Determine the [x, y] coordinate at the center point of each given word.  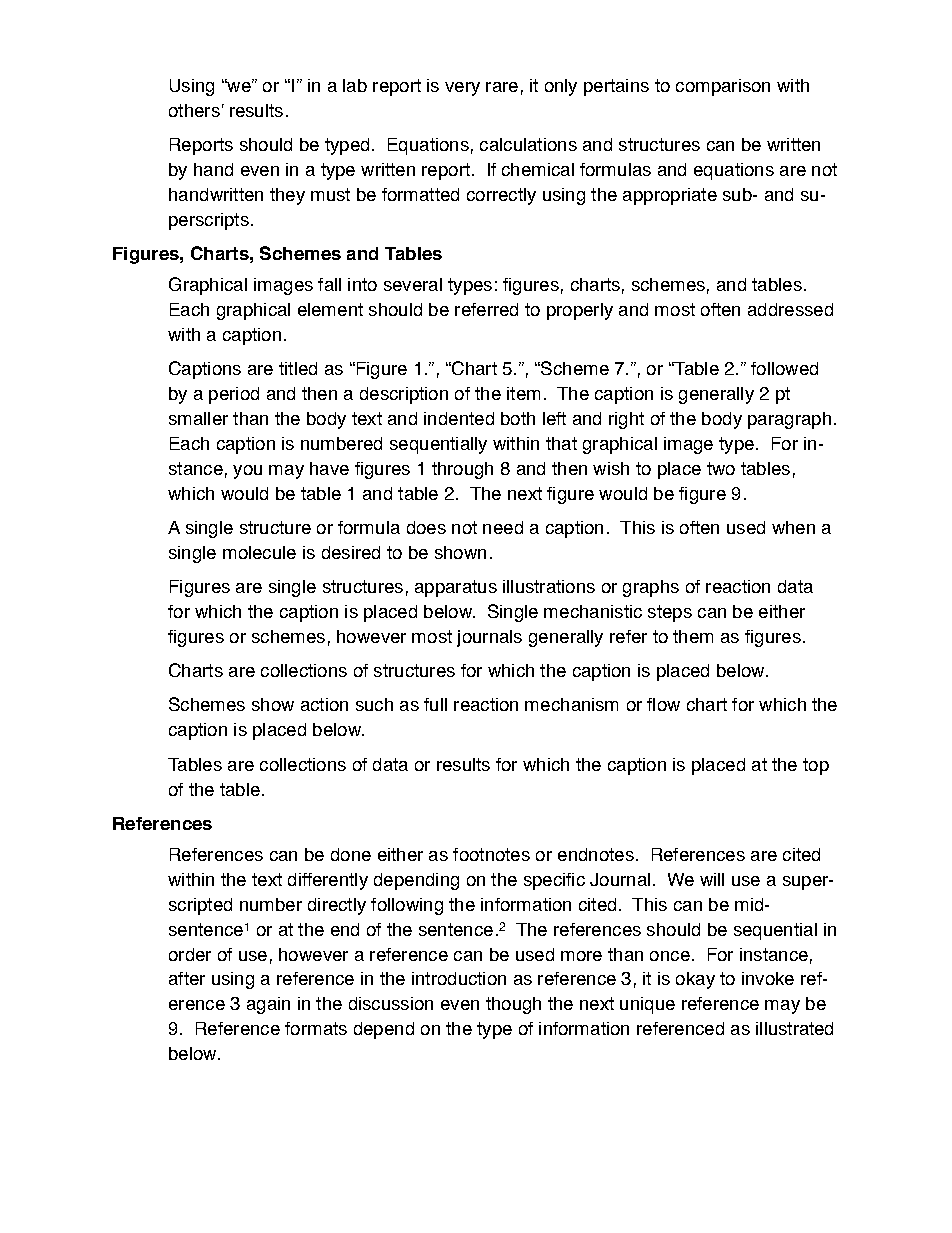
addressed [790, 309]
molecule [259, 552]
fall [329, 284]
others [194, 110]
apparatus [456, 588]
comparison [723, 87]
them [693, 636]
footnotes [491, 854]
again [268, 1005]
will [712, 879]
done [351, 854]
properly [580, 311]
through [462, 470]
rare [502, 87]
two [721, 468]
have [329, 468]
